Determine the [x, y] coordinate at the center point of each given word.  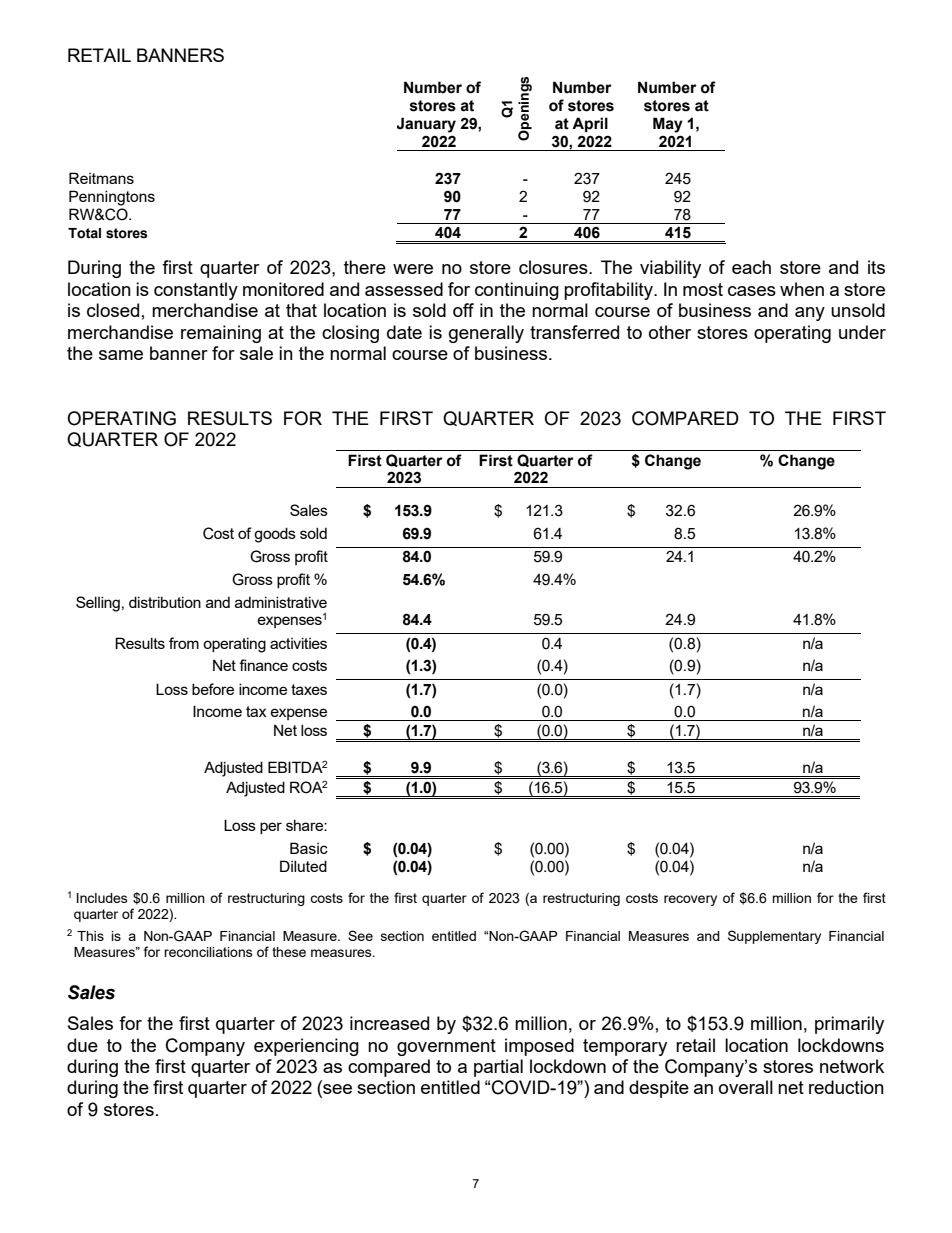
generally [486, 334]
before [213, 689]
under [862, 332]
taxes [309, 689]
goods [275, 535]
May [668, 125]
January [426, 125]
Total [84, 233]
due [82, 1045]
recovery [690, 900]
